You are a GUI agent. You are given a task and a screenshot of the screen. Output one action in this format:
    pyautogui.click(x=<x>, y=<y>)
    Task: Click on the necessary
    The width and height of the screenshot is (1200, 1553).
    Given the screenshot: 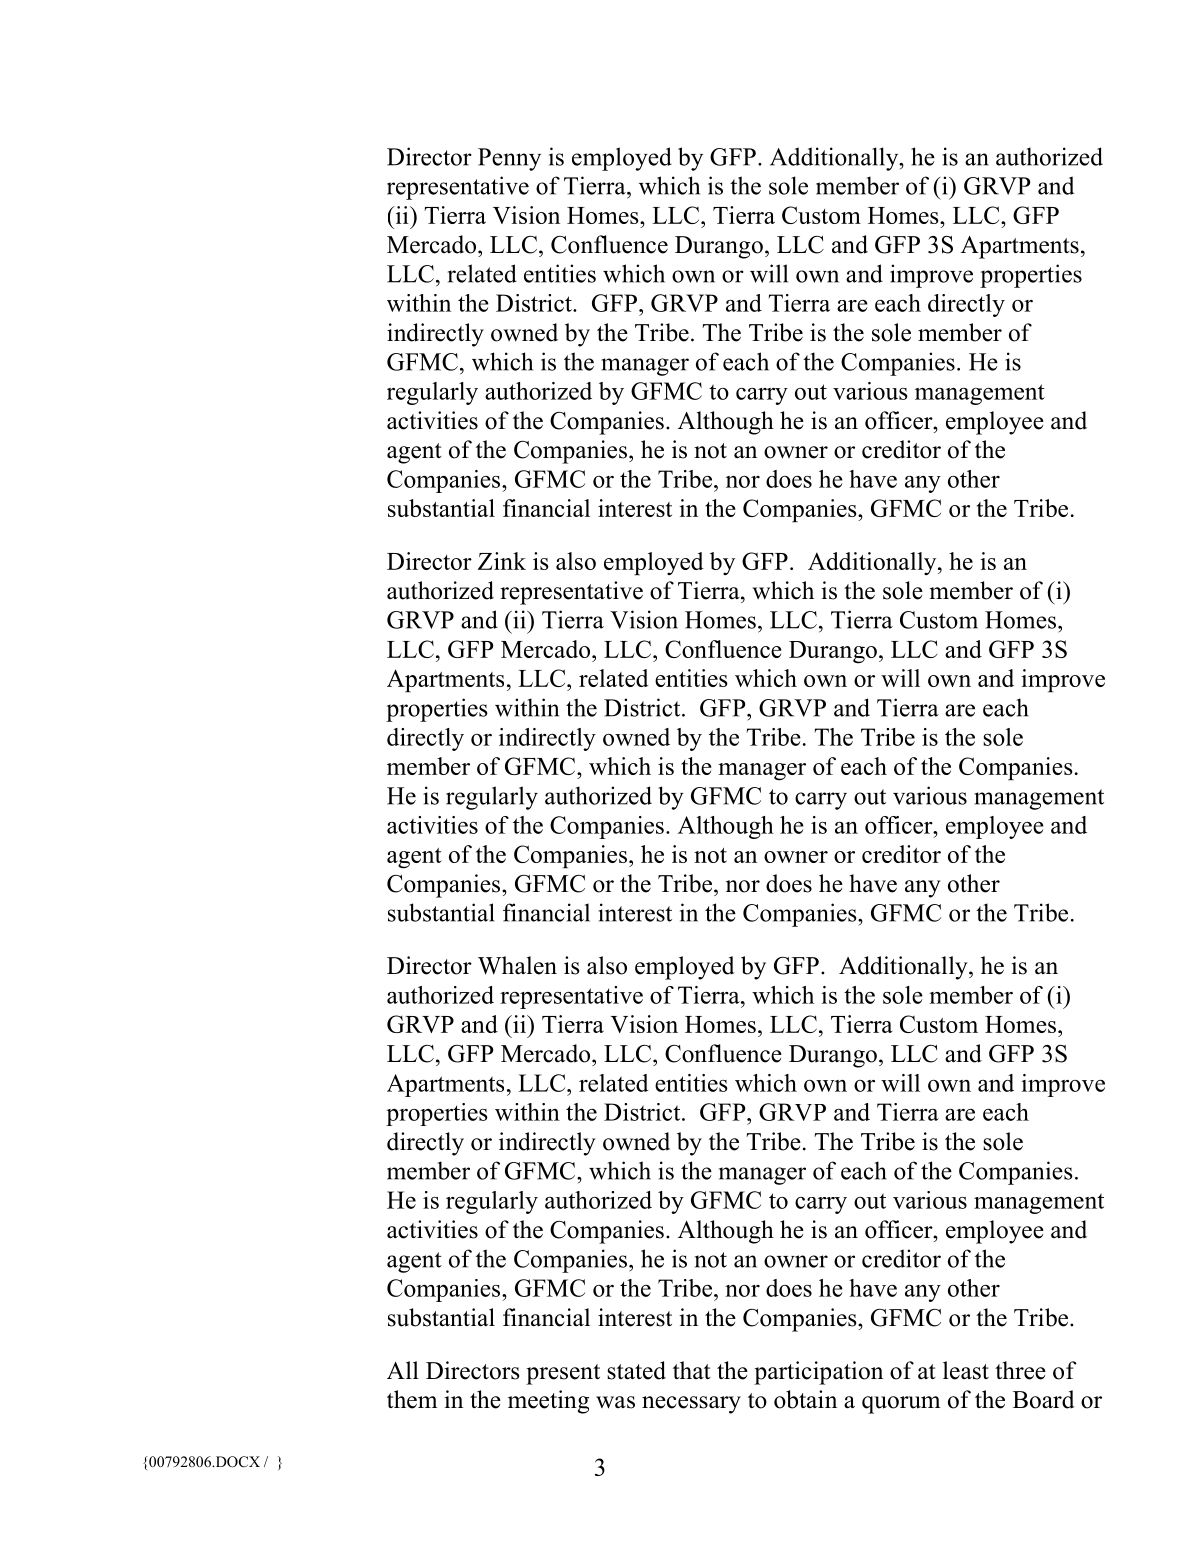 What is the action you would take?
    pyautogui.click(x=691, y=1405)
